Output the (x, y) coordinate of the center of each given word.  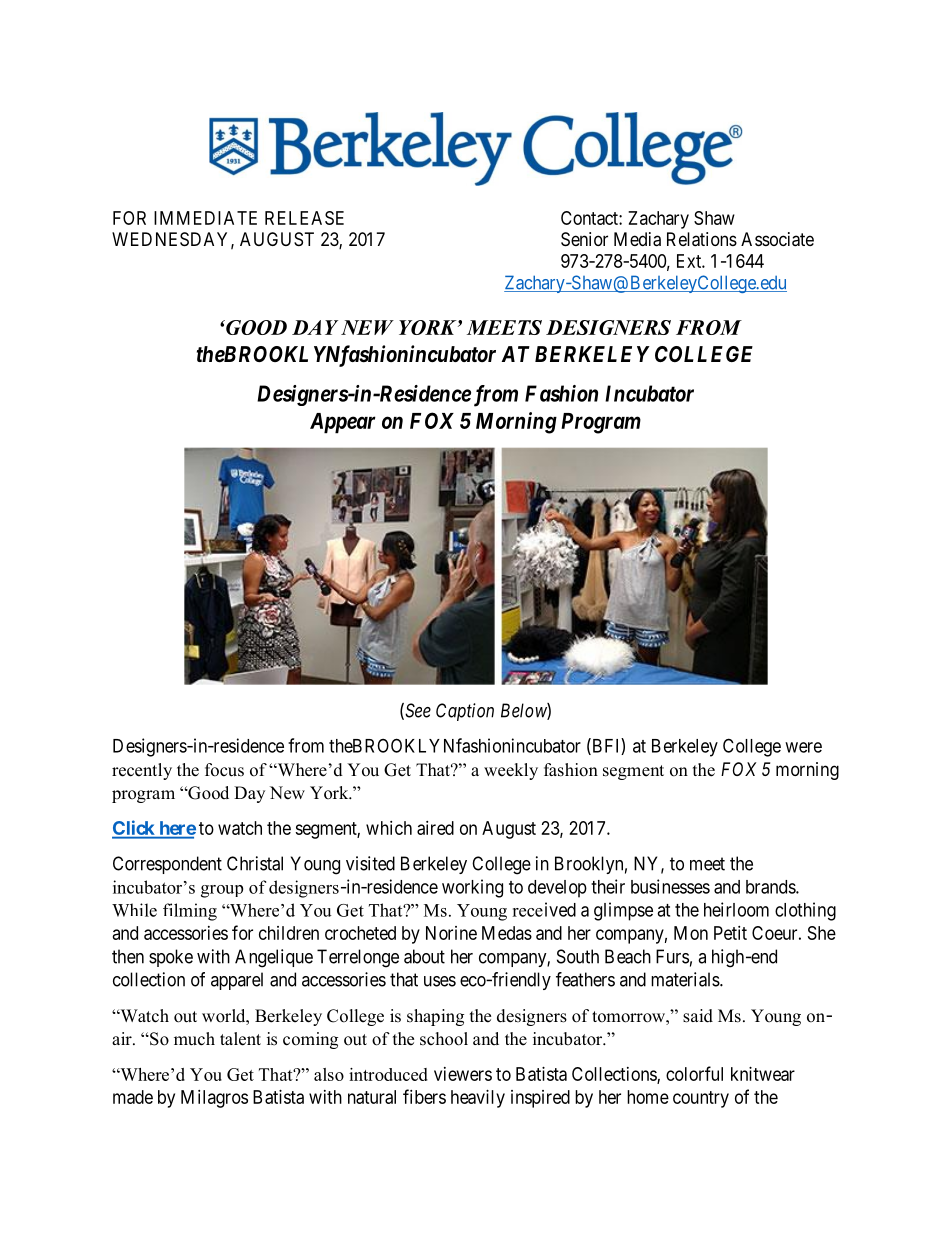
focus (224, 770)
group (222, 891)
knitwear (763, 1074)
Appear (343, 423)
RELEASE (304, 218)
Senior (584, 239)
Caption (465, 712)
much (194, 1039)
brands (771, 887)
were (803, 747)
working (472, 888)
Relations (702, 239)
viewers (463, 1074)
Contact (590, 218)
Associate (777, 239)
